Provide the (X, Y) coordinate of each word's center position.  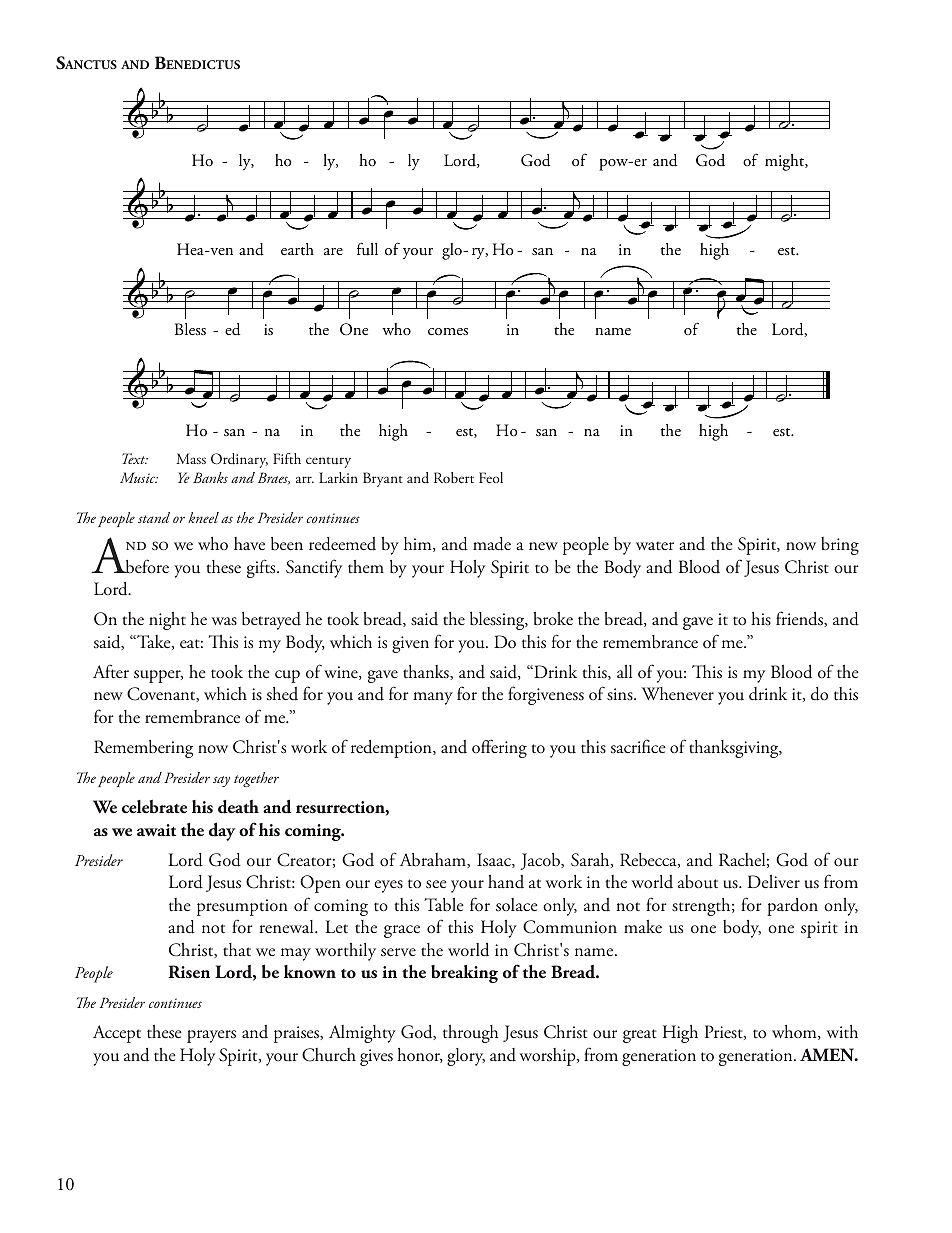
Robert (454, 477)
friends (800, 619)
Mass (191, 458)
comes (448, 331)
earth (297, 249)
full (367, 249)
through (470, 1034)
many (433, 698)
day (222, 831)
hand (506, 882)
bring (840, 546)
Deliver (774, 881)
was (224, 621)
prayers (211, 1036)
